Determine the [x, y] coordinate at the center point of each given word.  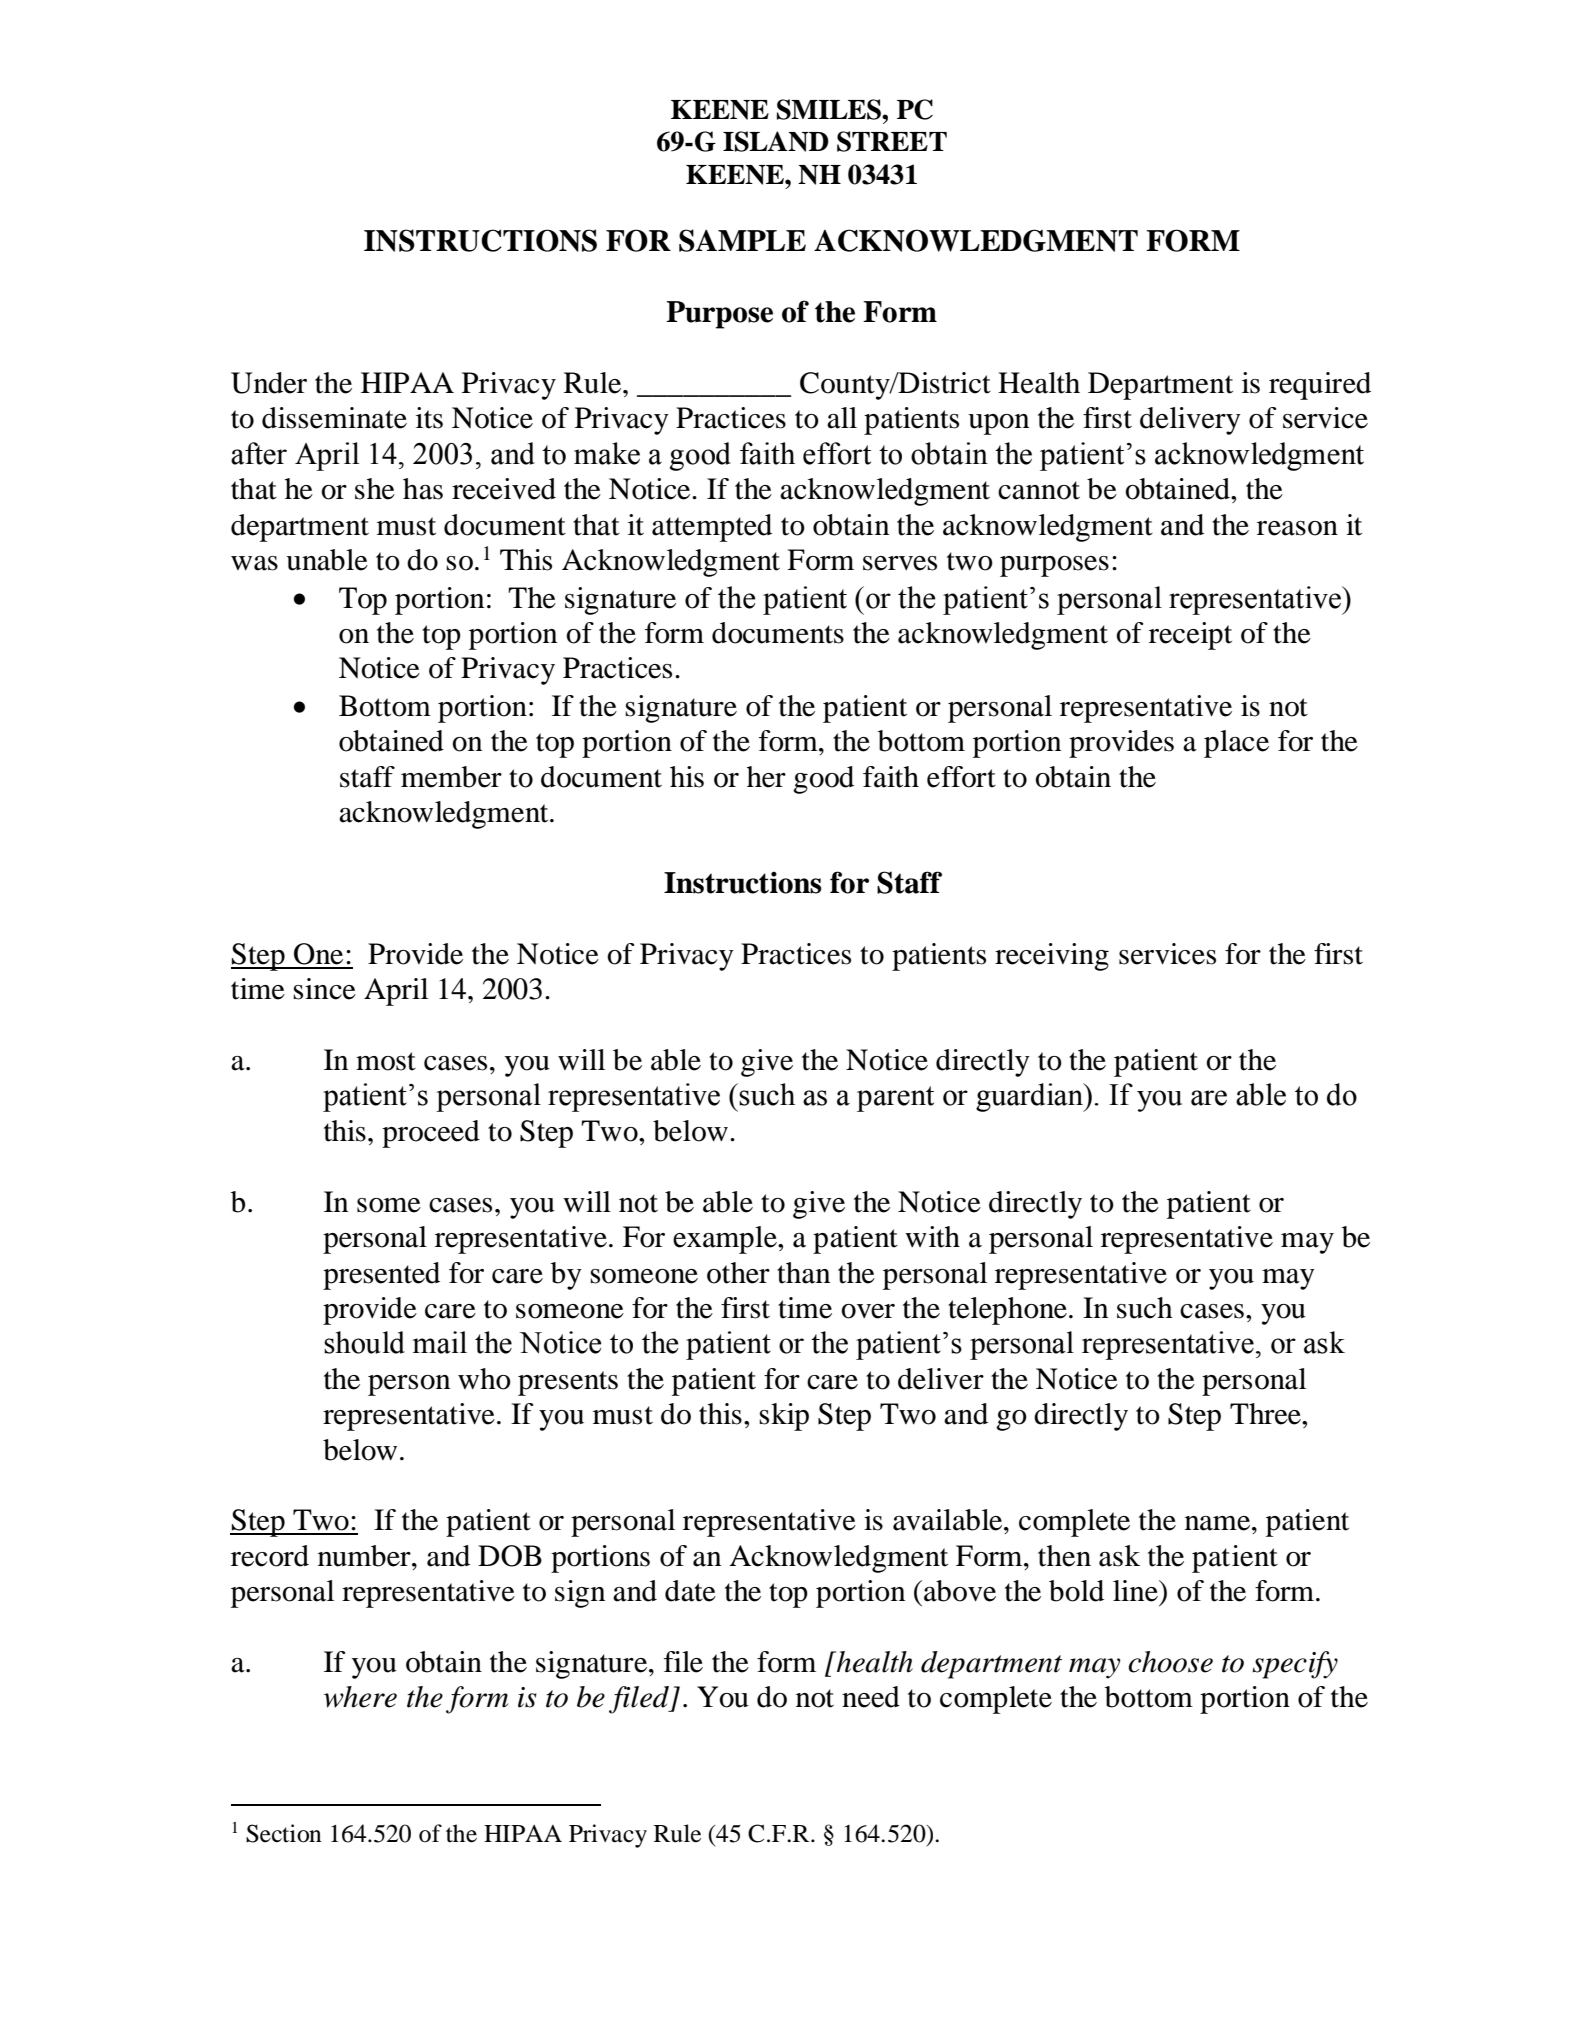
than [803, 1273]
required [1320, 386]
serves [900, 563]
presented [381, 1276]
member [451, 777]
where [360, 1697]
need [871, 1697]
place [1236, 744]
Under [269, 383]
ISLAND [776, 141]
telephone [1007, 1311]
